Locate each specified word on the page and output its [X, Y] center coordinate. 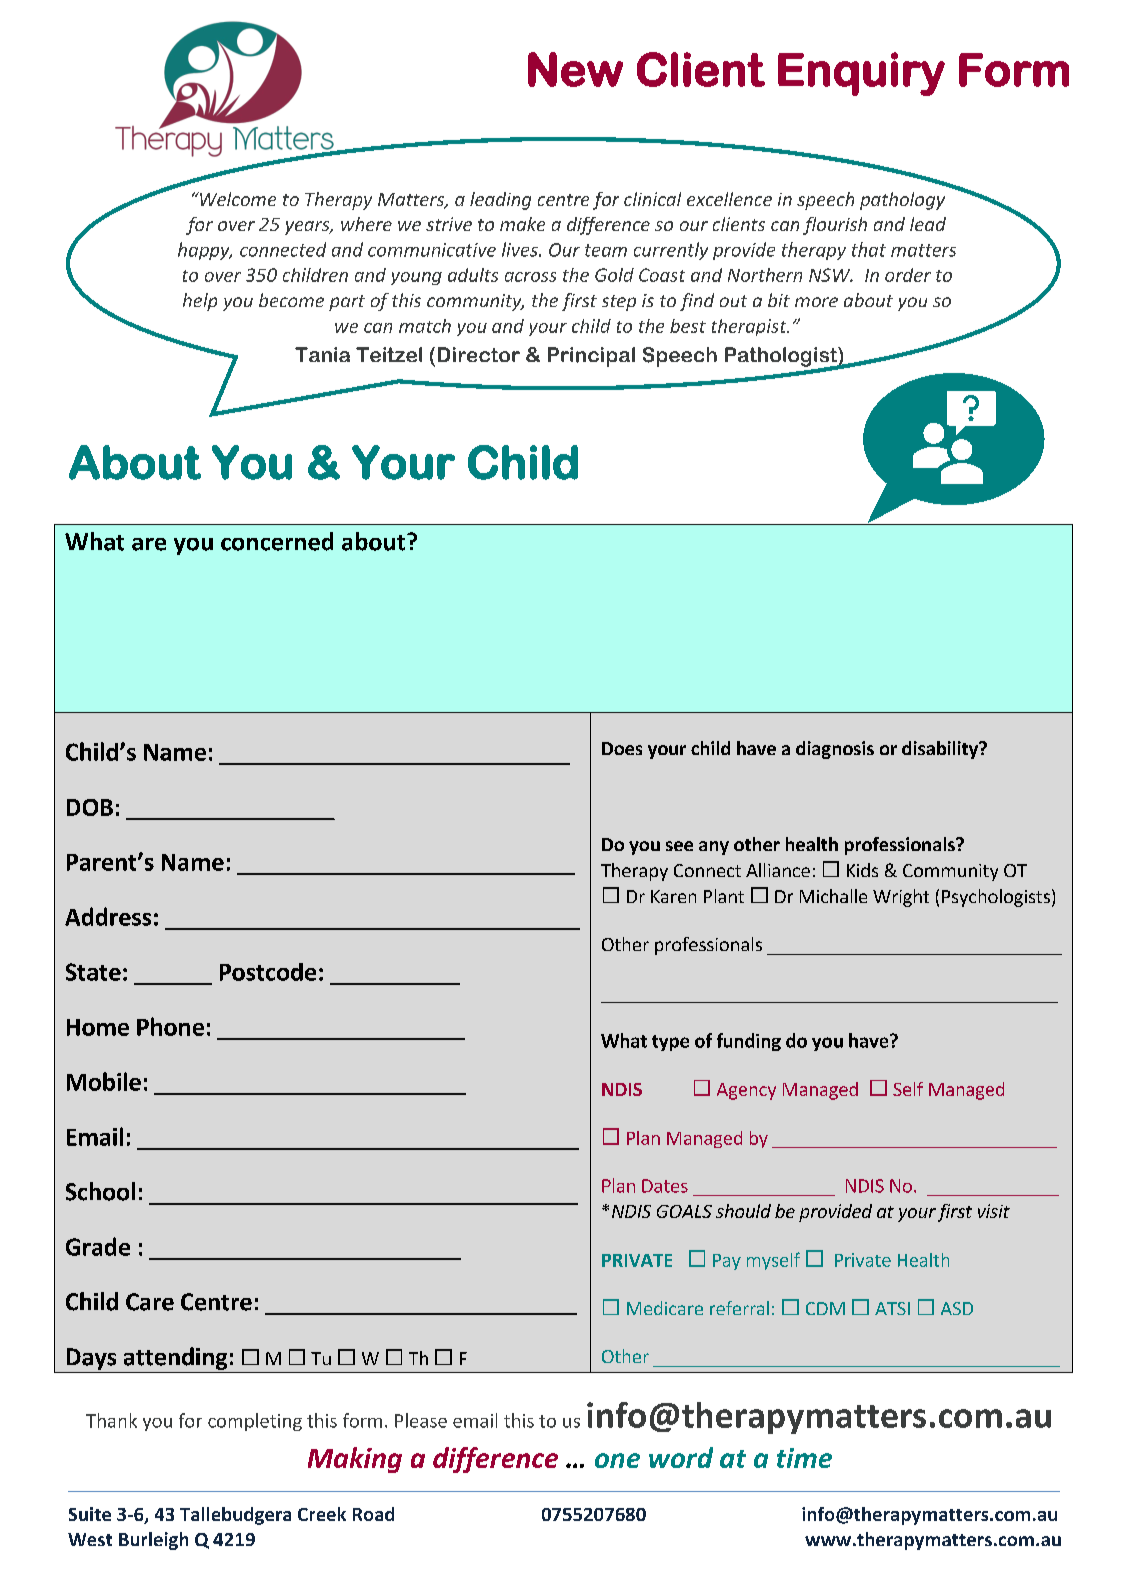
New [575, 69]
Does [622, 748]
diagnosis [835, 750]
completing [255, 1422]
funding [749, 1042]
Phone [170, 1026]
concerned [277, 541]
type [670, 1043]
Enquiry [861, 74]
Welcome [237, 199]
